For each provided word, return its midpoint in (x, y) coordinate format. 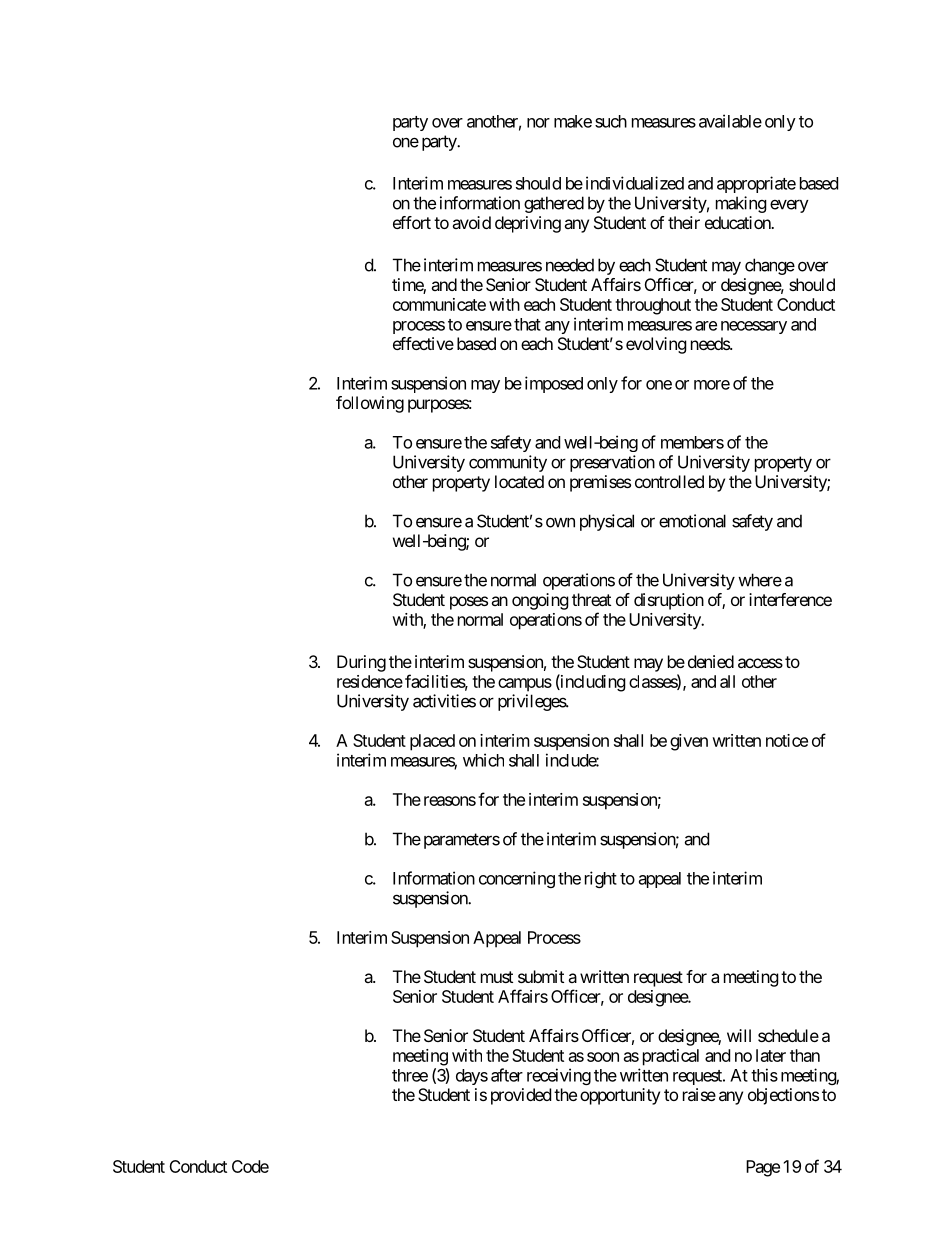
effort (412, 222)
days (472, 1077)
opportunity (620, 1096)
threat (591, 599)
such (611, 121)
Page (763, 1168)
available (730, 121)
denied (711, 661)
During (361, 663)
